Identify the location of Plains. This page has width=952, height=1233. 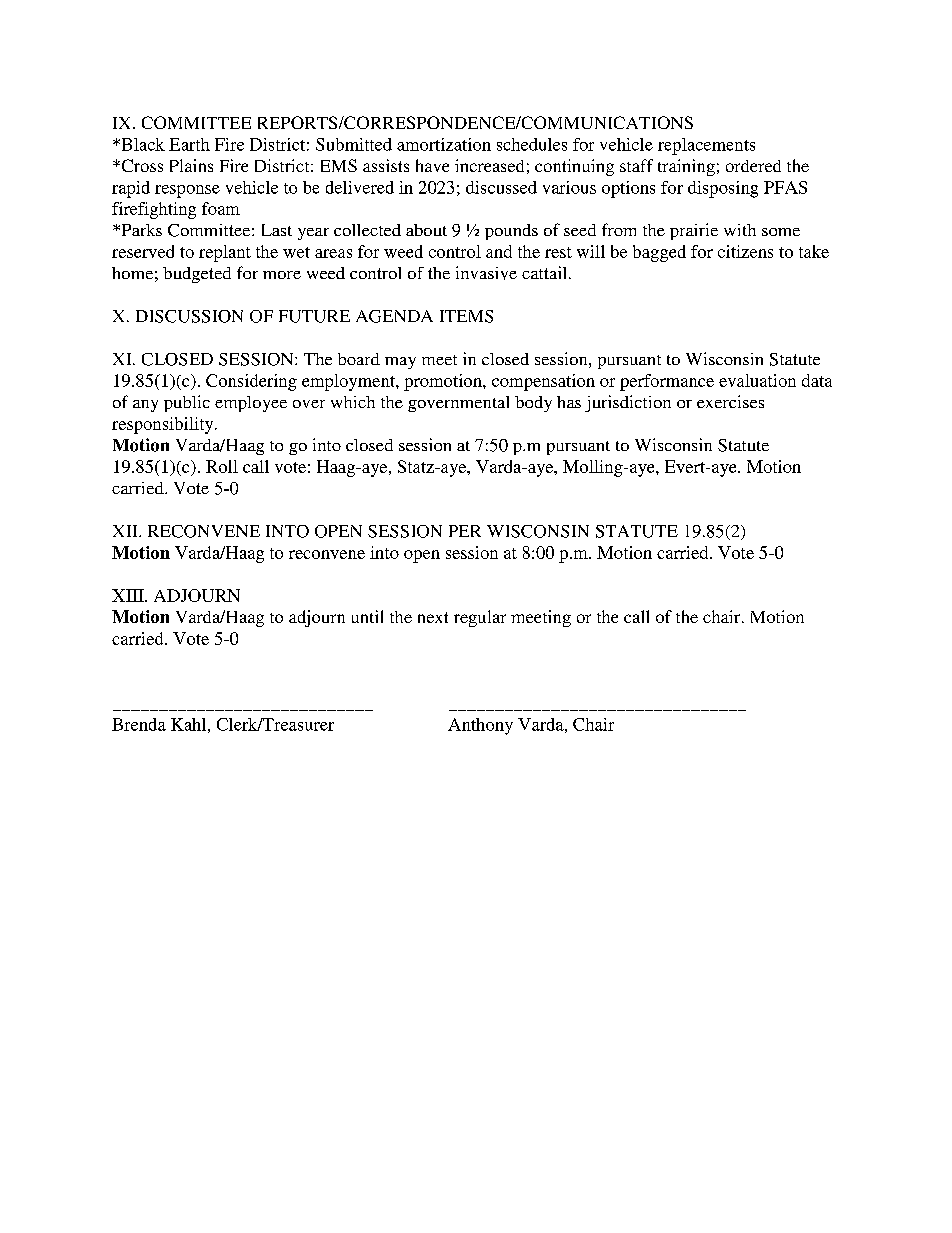
(191, 165).
